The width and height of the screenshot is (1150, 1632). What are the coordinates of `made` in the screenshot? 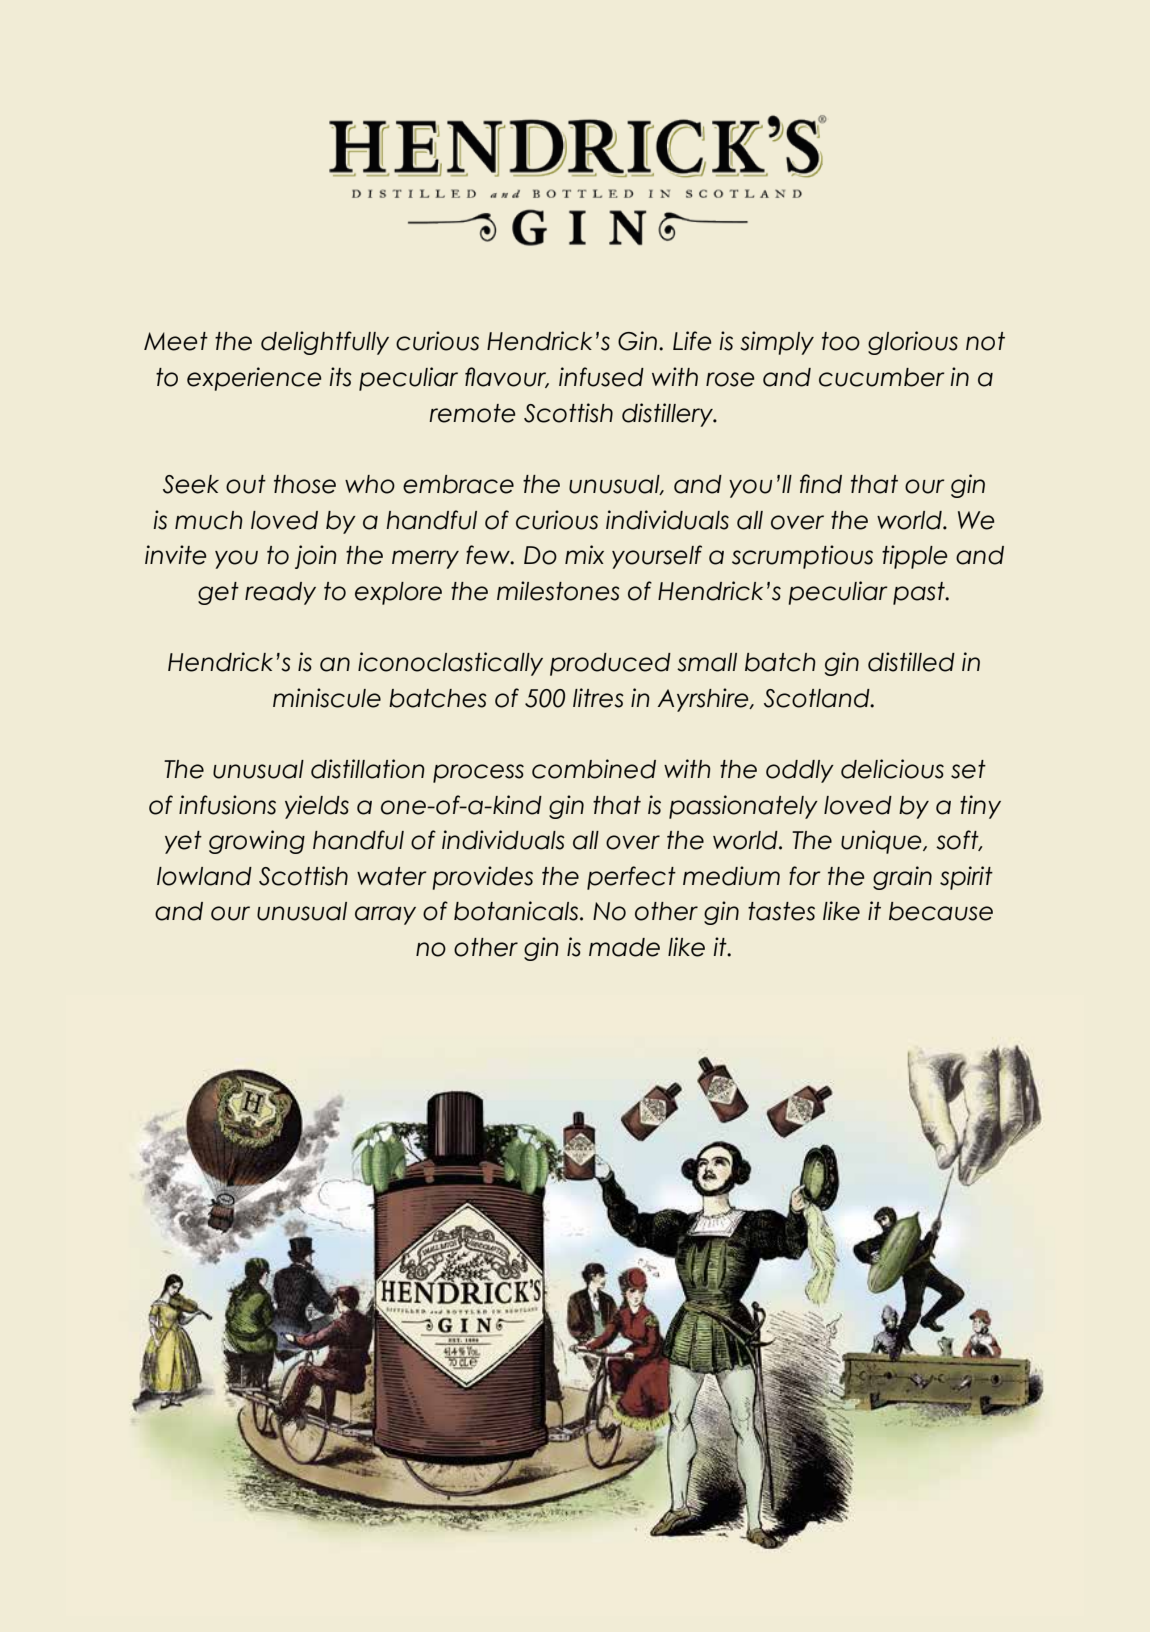 It's located at (624, 947).
